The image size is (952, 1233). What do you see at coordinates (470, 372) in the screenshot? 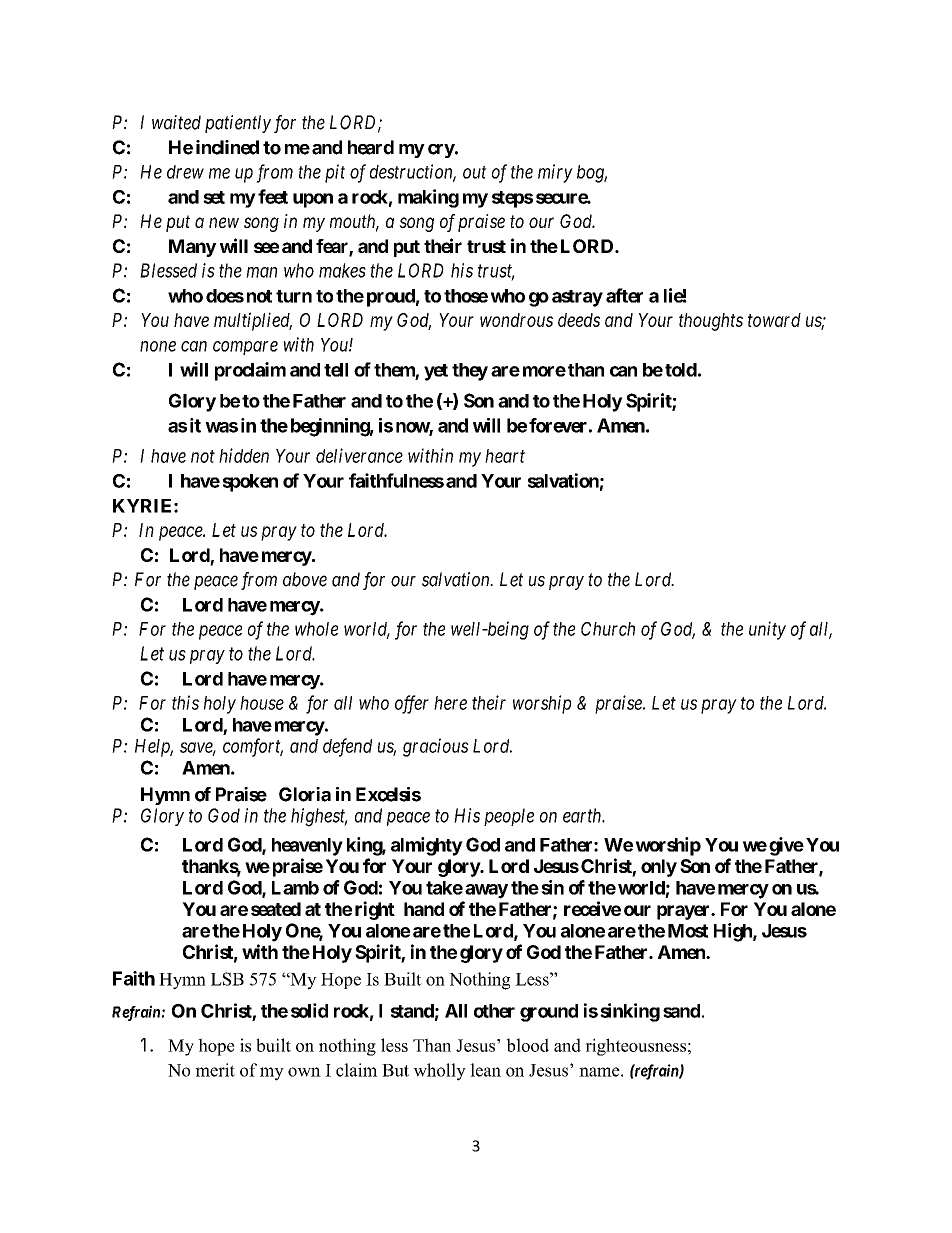
I see `they` at bounding box center [470, 372].
